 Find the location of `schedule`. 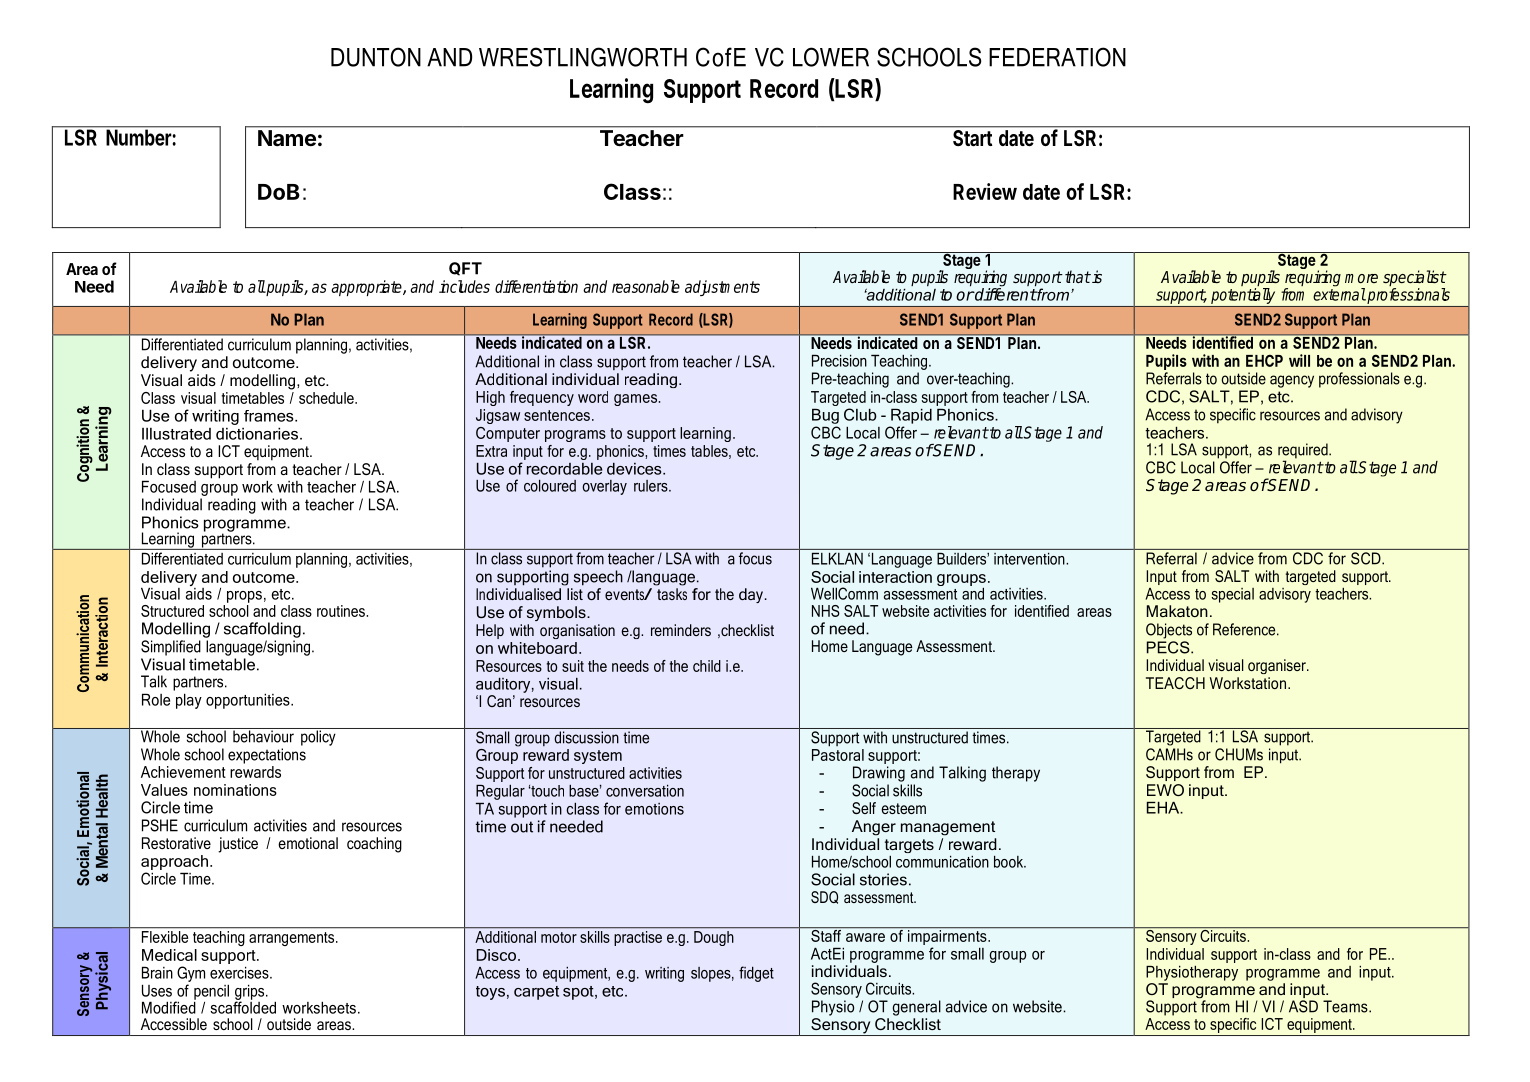

schedule is located at coordinates (327, 398).
